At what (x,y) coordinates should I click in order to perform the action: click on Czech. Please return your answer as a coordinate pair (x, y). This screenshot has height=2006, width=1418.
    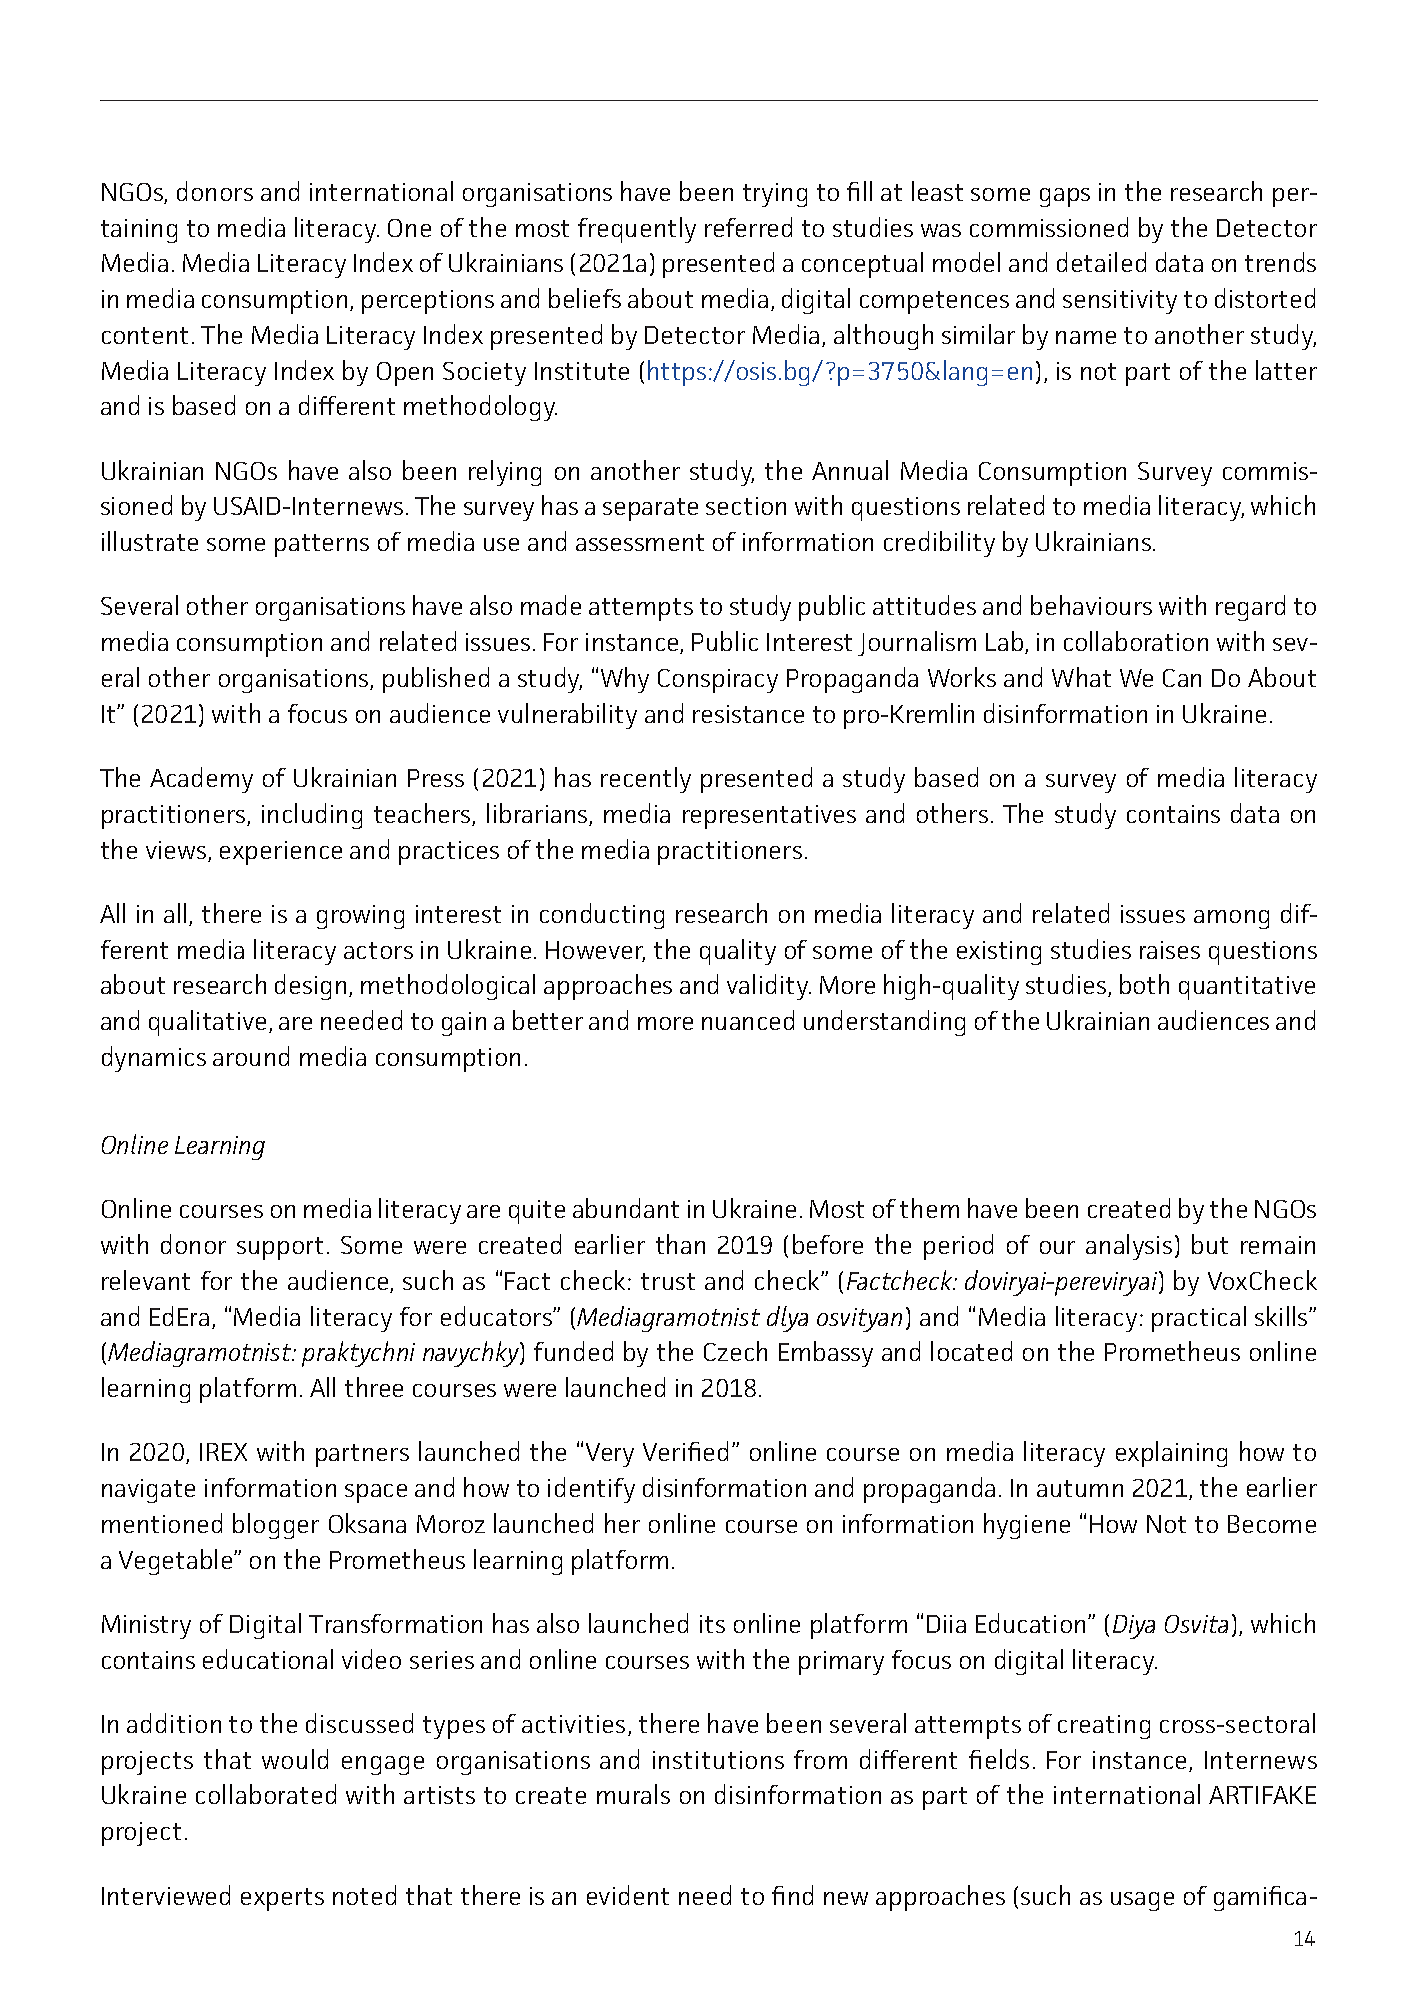
    Looking at the image, I should click on (735, 1351).
